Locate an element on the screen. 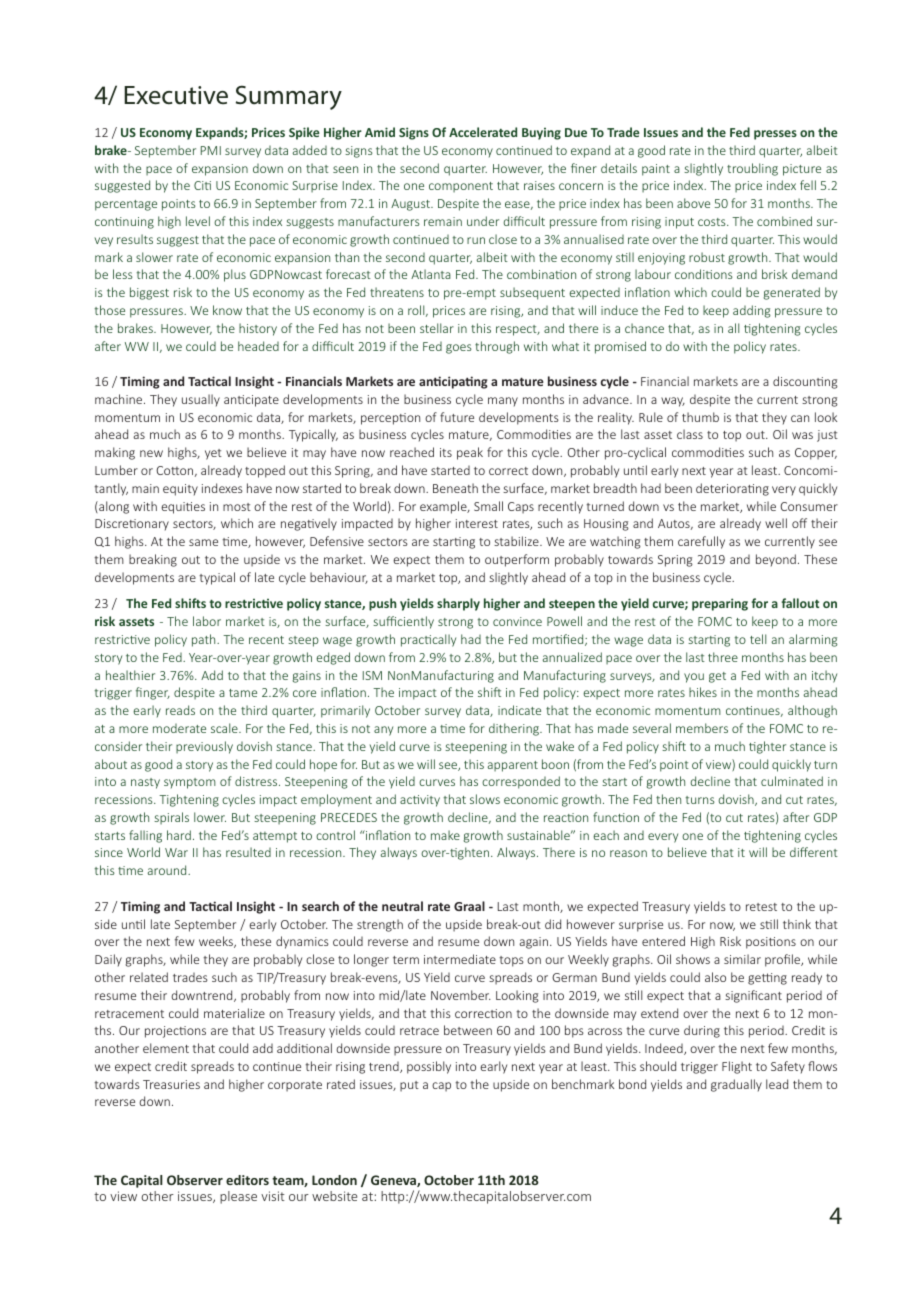 The image size is (924, 1290). PMI is located at coordinates (211, 150).
